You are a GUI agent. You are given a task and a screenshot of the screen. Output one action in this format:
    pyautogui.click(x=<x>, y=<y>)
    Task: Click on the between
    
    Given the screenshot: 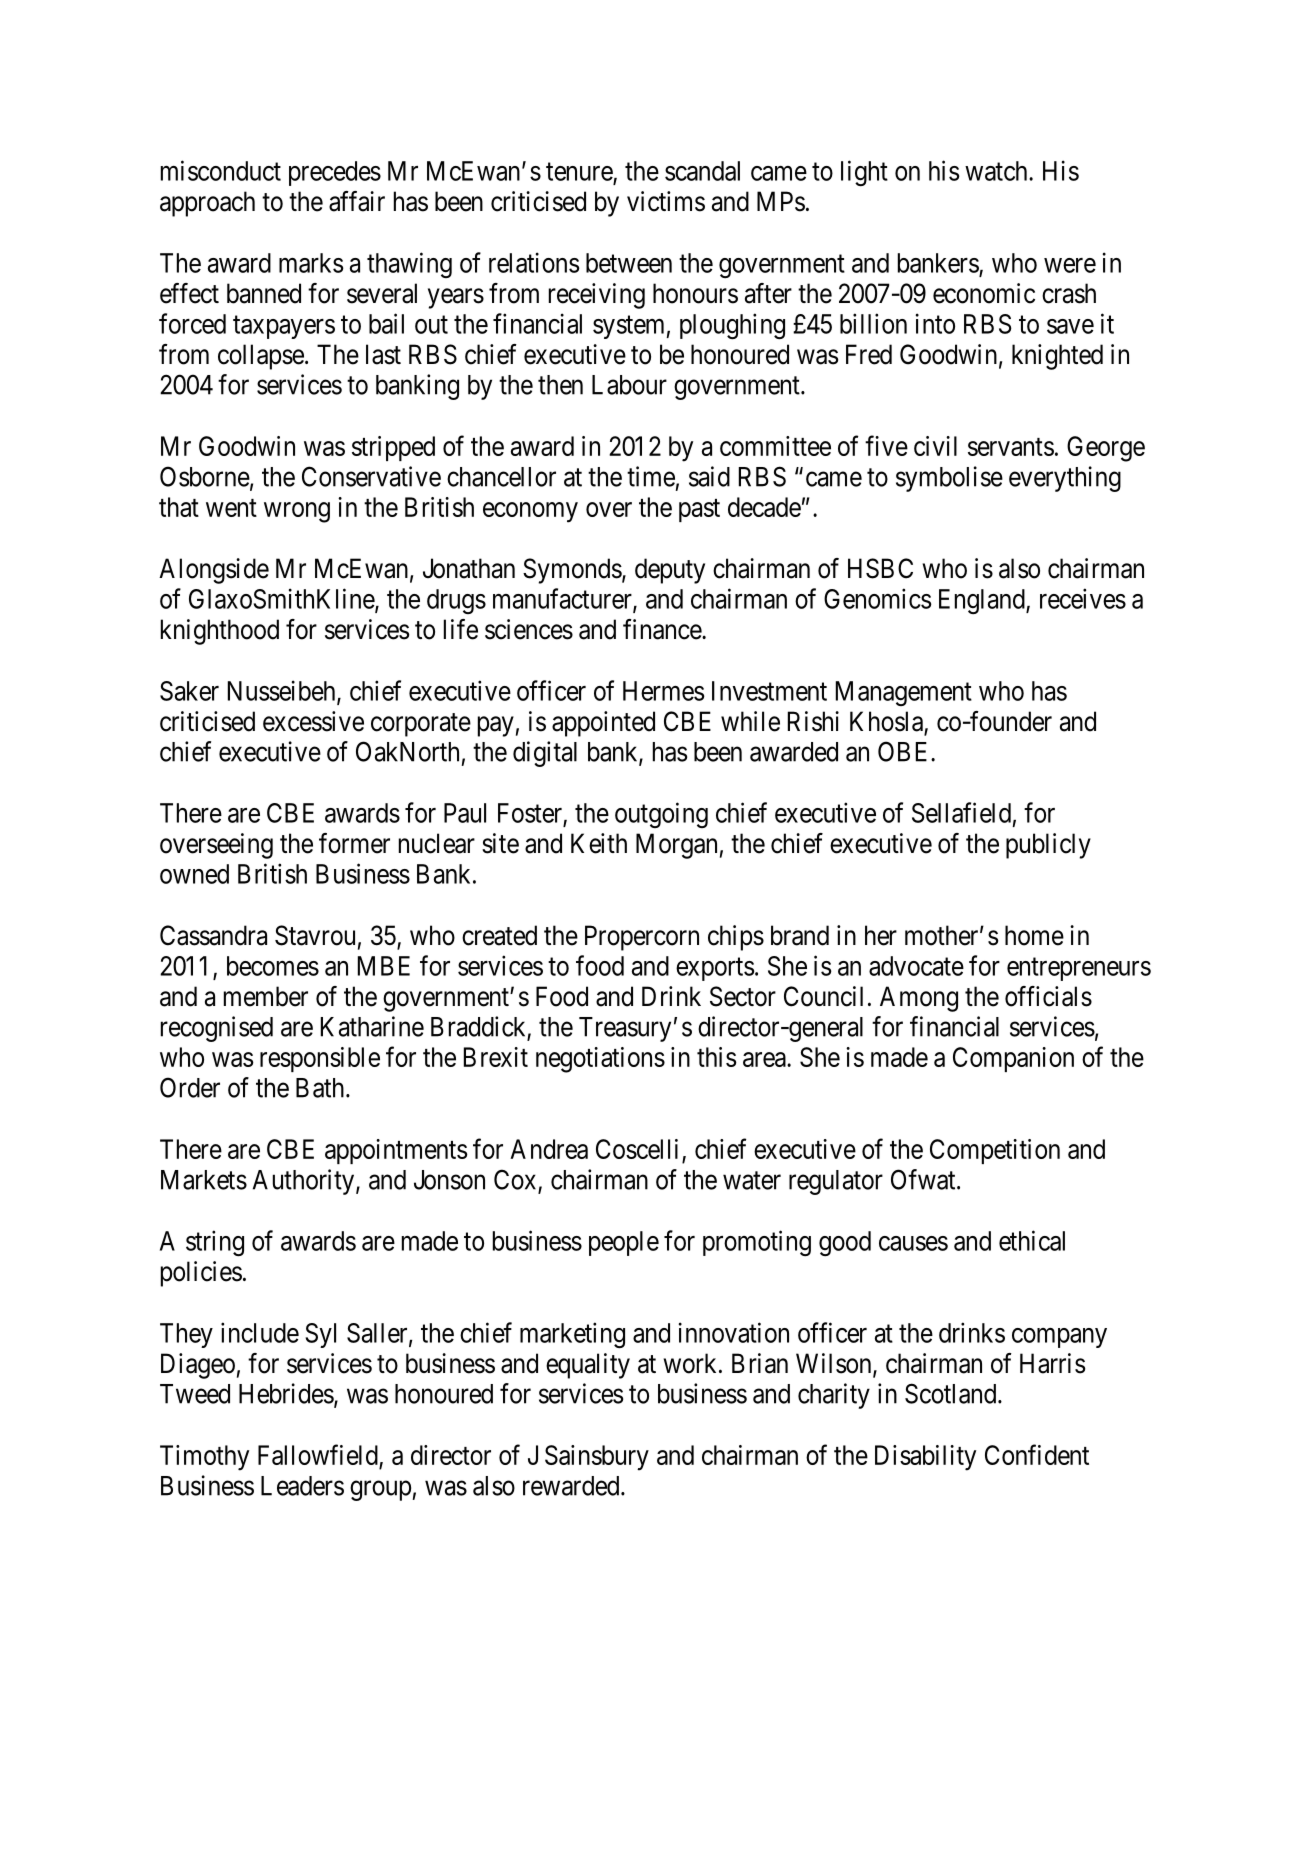 What is the action you would take?
    pyautogui.click(x=629, y=263)
